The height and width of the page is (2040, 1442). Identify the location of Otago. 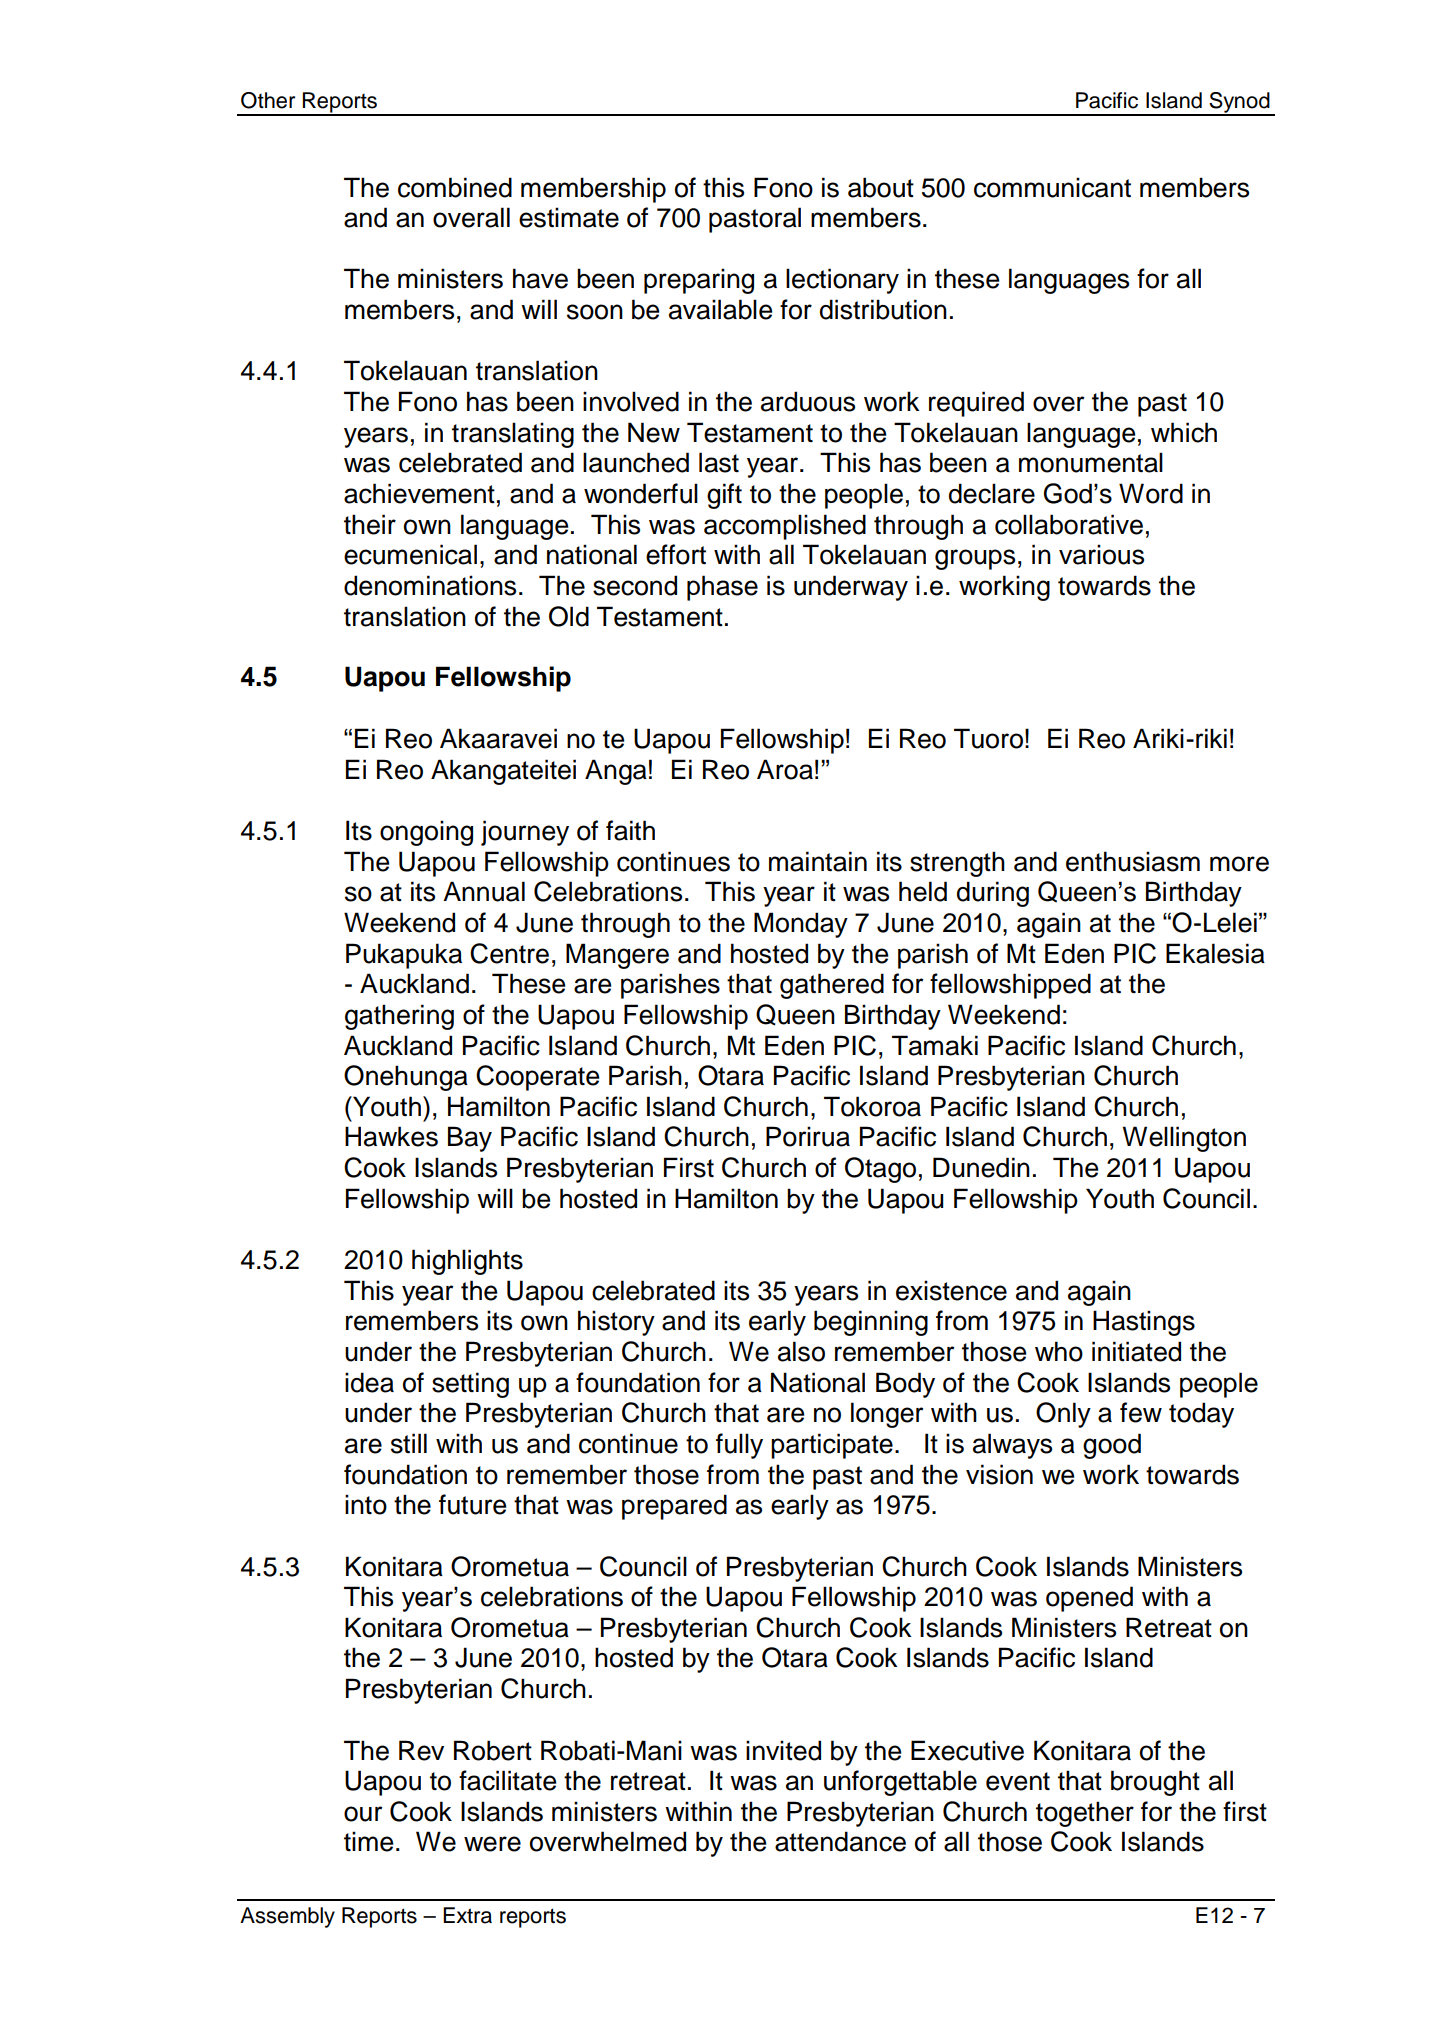
(880, 1170).
